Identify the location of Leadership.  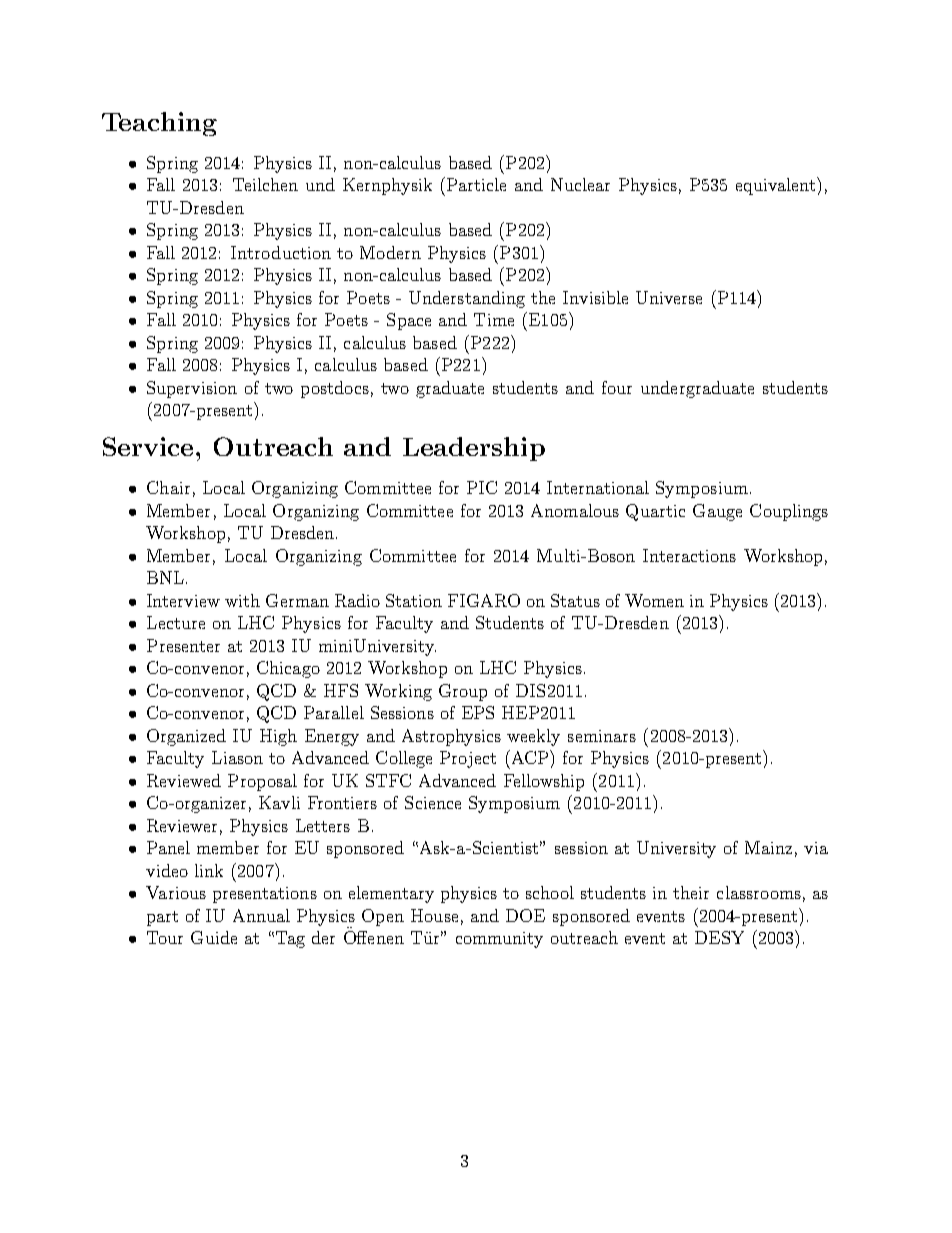
(474, 449).
